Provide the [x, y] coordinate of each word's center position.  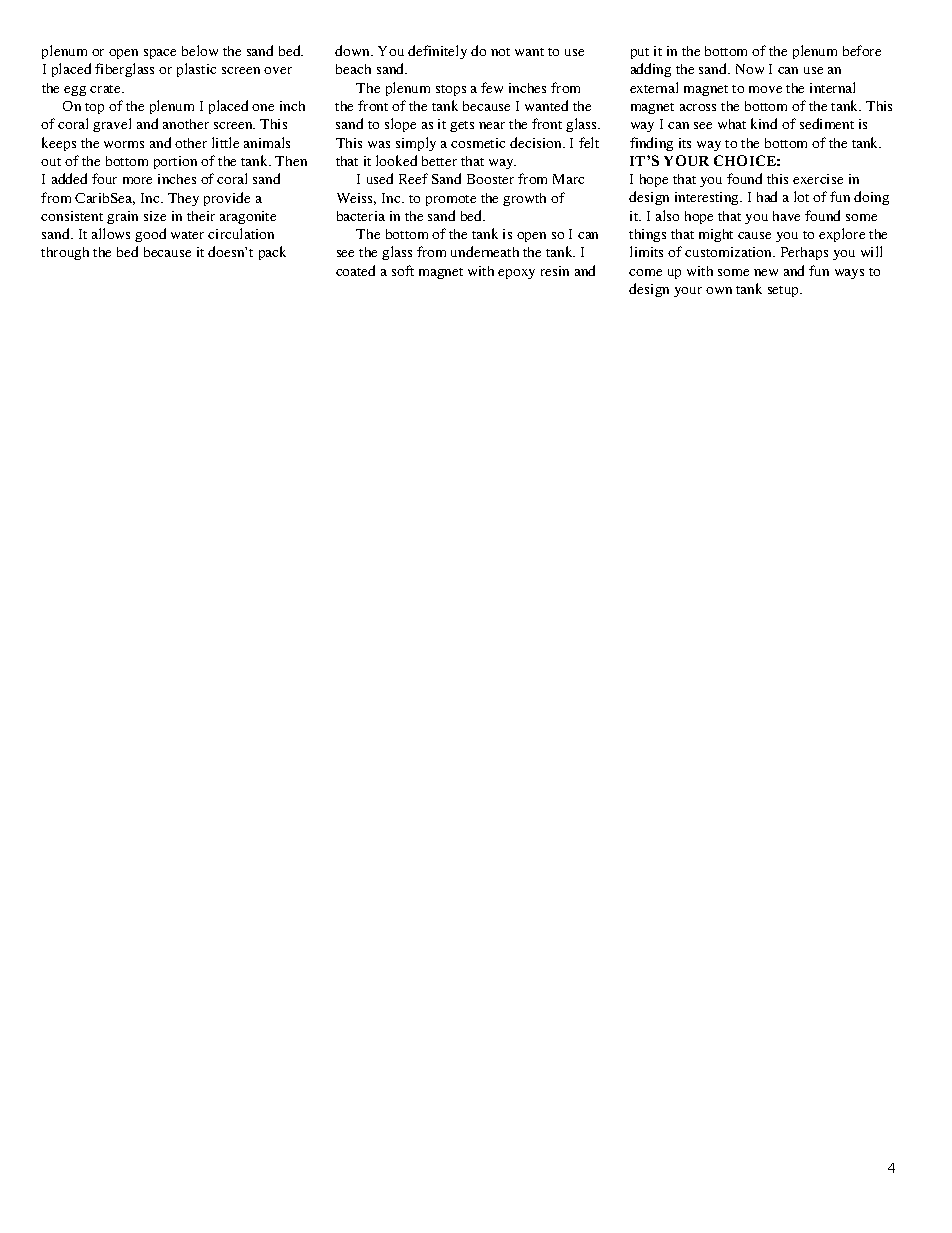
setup [785, 291]
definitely [437, 52]
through [65, 253]
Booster [490, 179]
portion [175, 162]
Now [750, 69]
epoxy [516, 274]
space [160, 54]
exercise [818, 179]
